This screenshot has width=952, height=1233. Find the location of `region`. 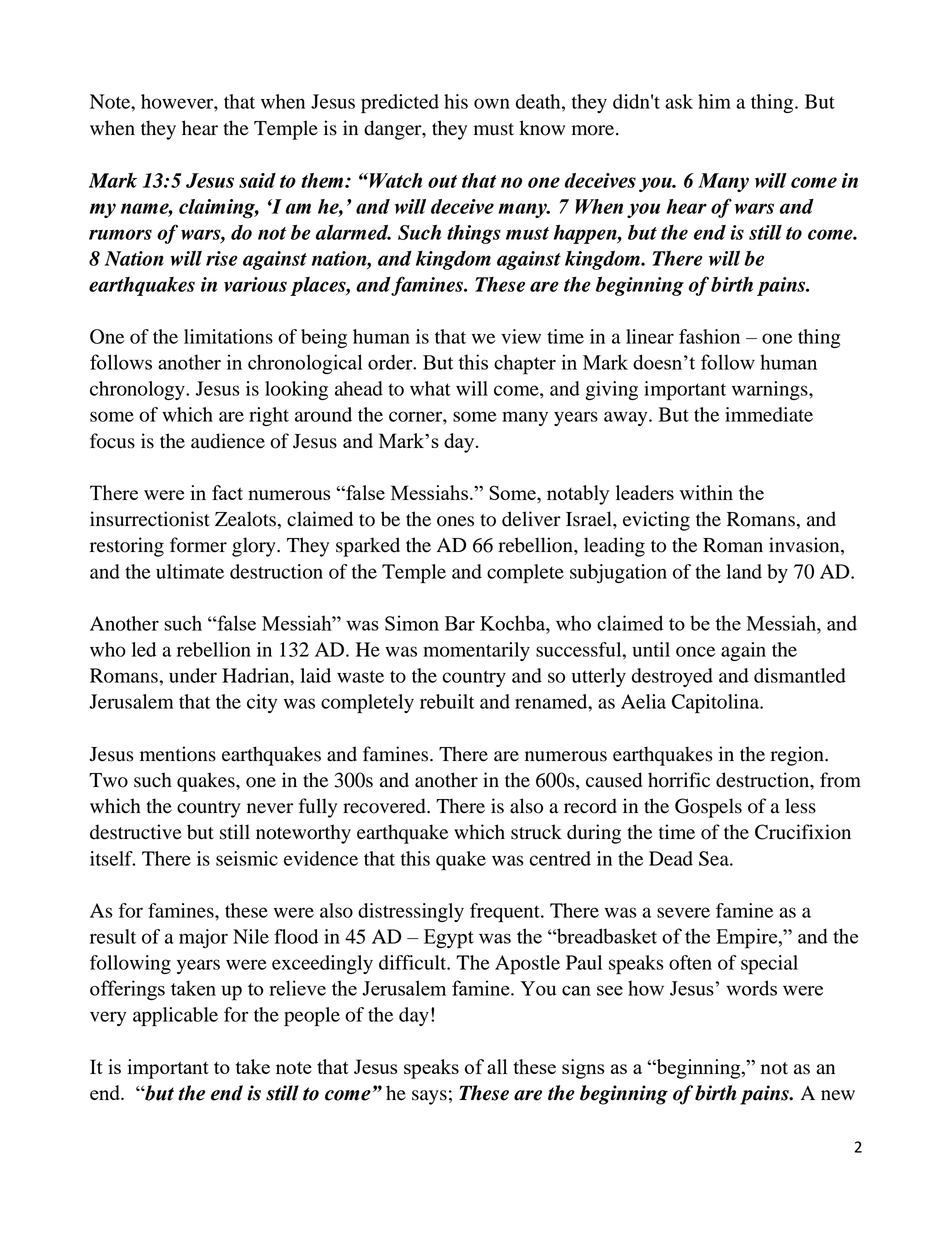

region is located at coordinates (798, 756).
